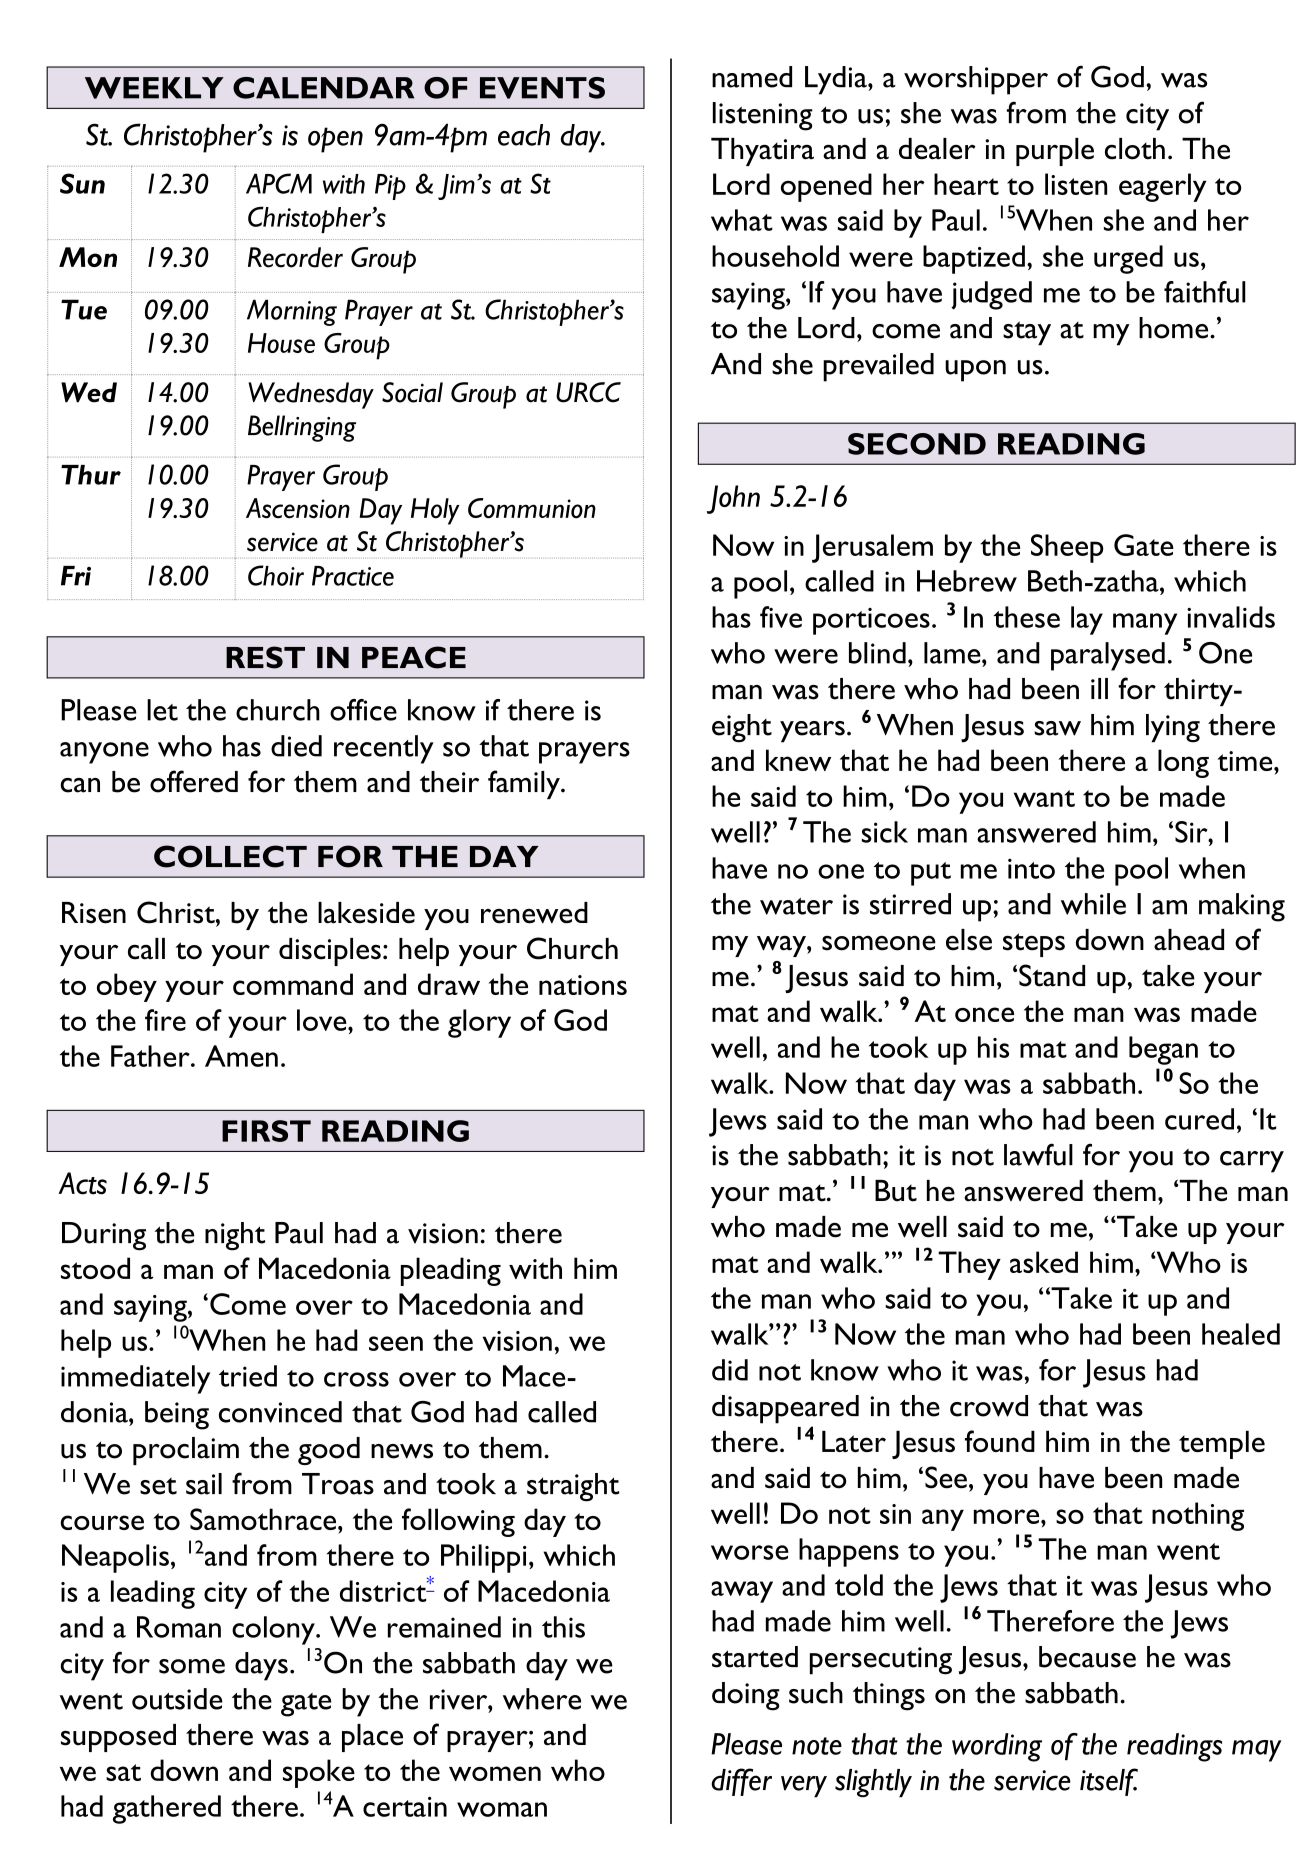  I want to click on John, so click(733, 499).
